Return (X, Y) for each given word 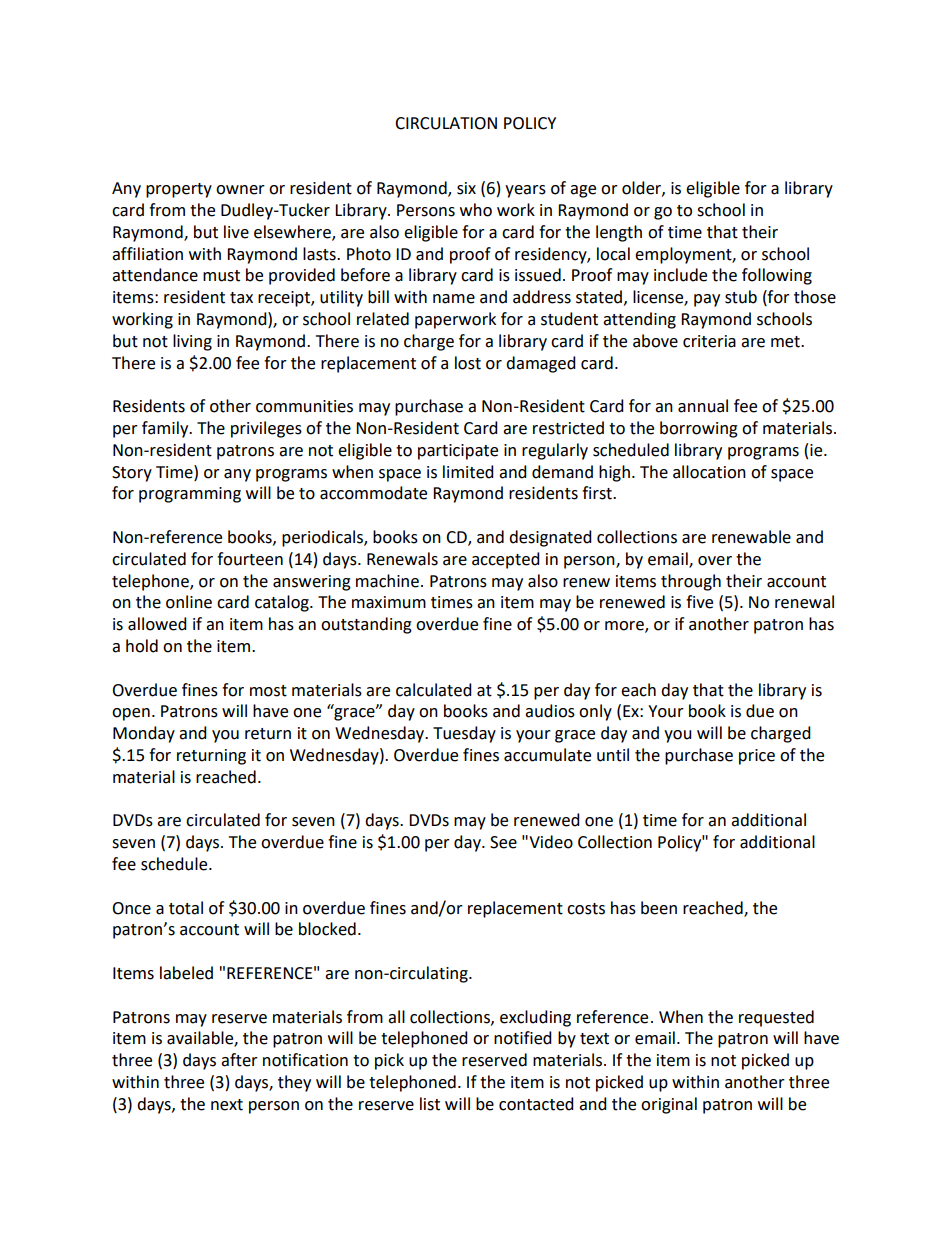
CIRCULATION (446, 123)
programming (190, 495)
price (757, 757)
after (239, 1060)
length (619, 233)
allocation (709, 472)
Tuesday (464, 734)
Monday (144, 734)
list (430, 1104)
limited (468, 472)
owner (240, 190)
